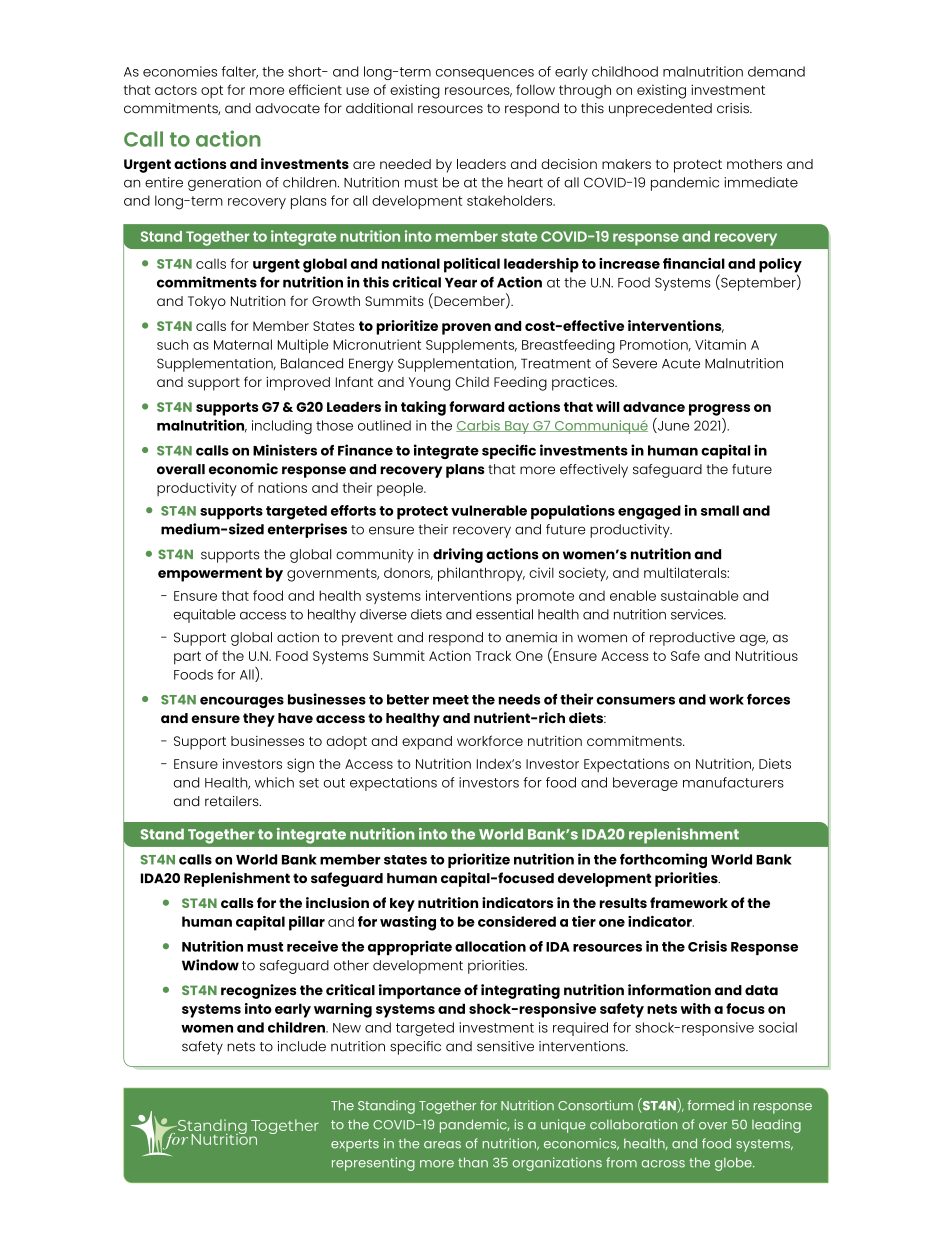  What do you see at coordinates (205, 616) in the screenshot?
I see `equitable` at bounding box center [205, 616].
